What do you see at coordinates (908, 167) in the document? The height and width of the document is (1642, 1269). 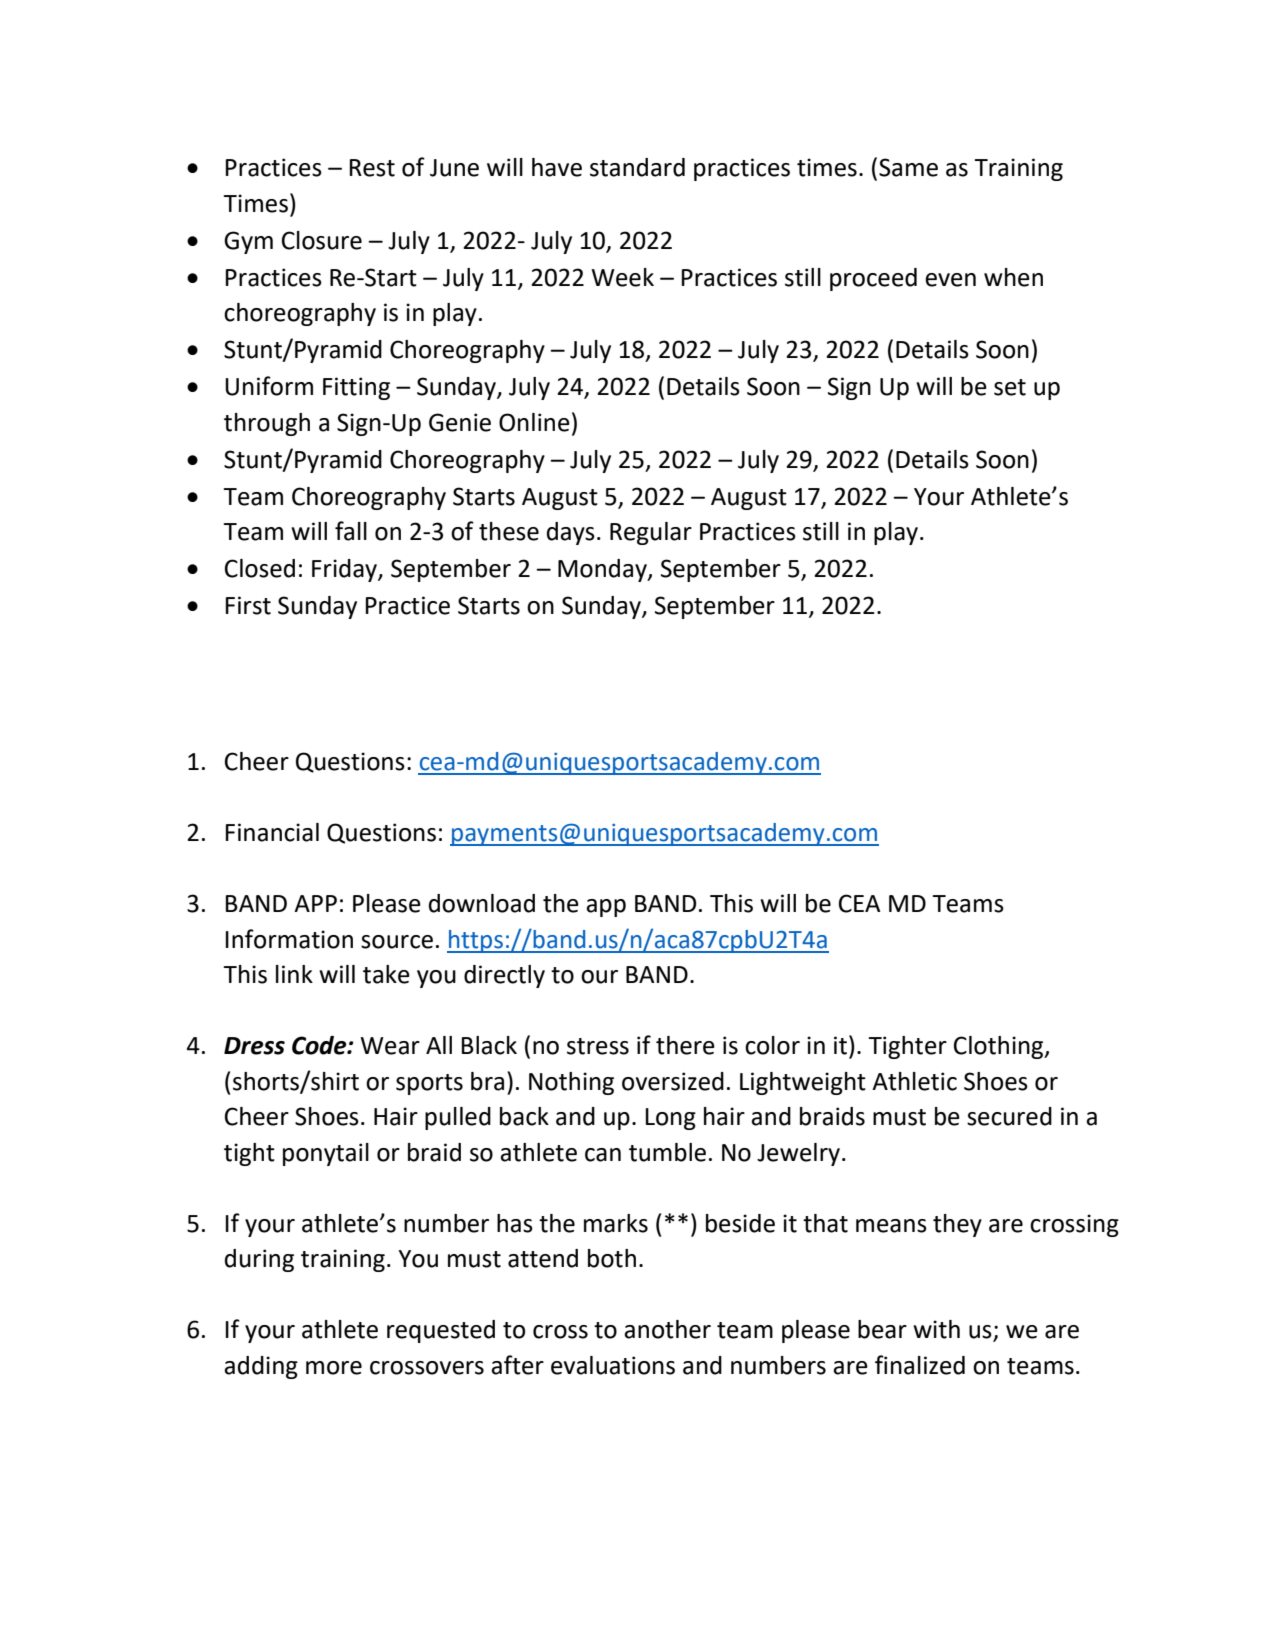 I see `Same` at bounding box center [908, 167].
